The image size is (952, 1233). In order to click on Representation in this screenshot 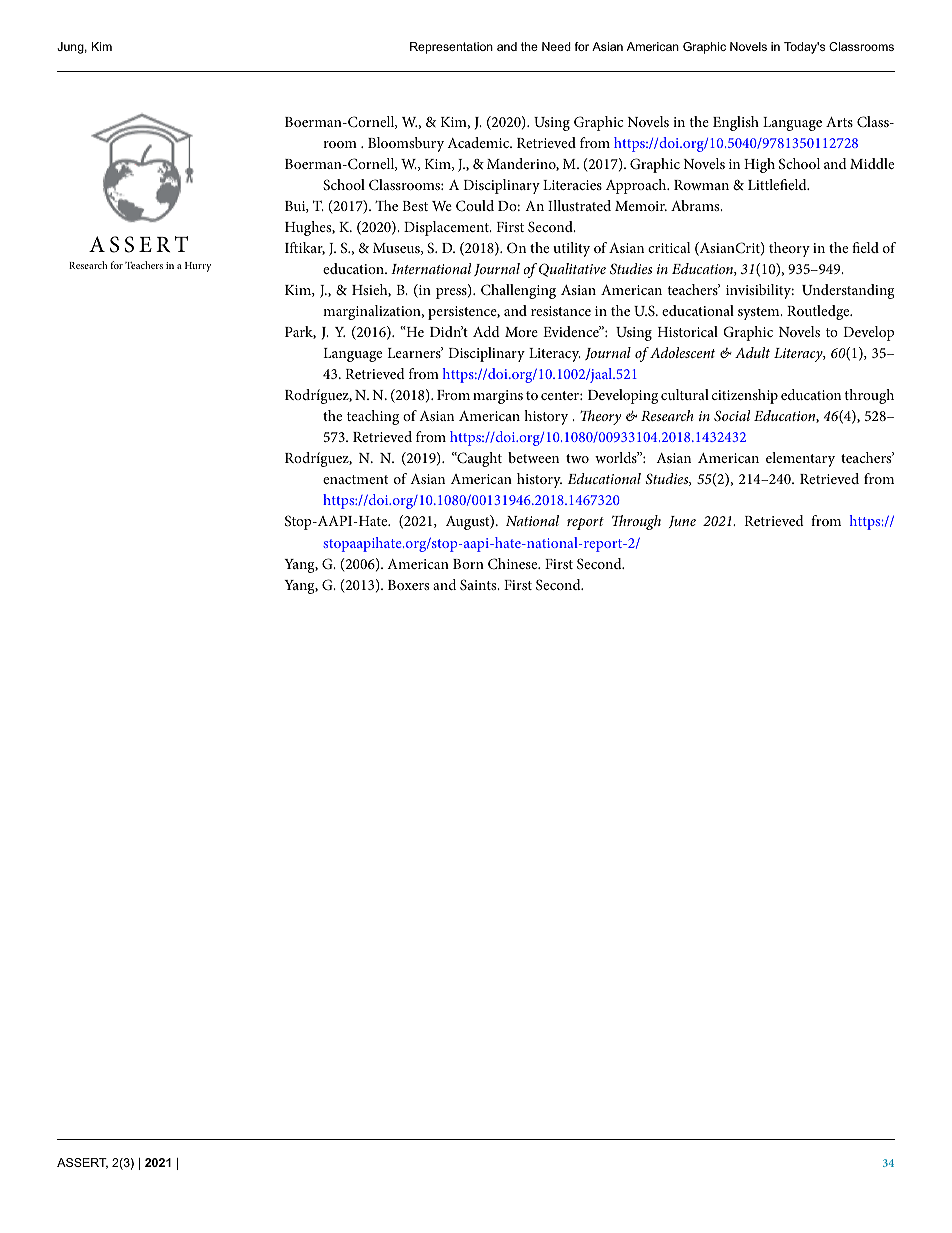, I will do `click(451, 48)`.
